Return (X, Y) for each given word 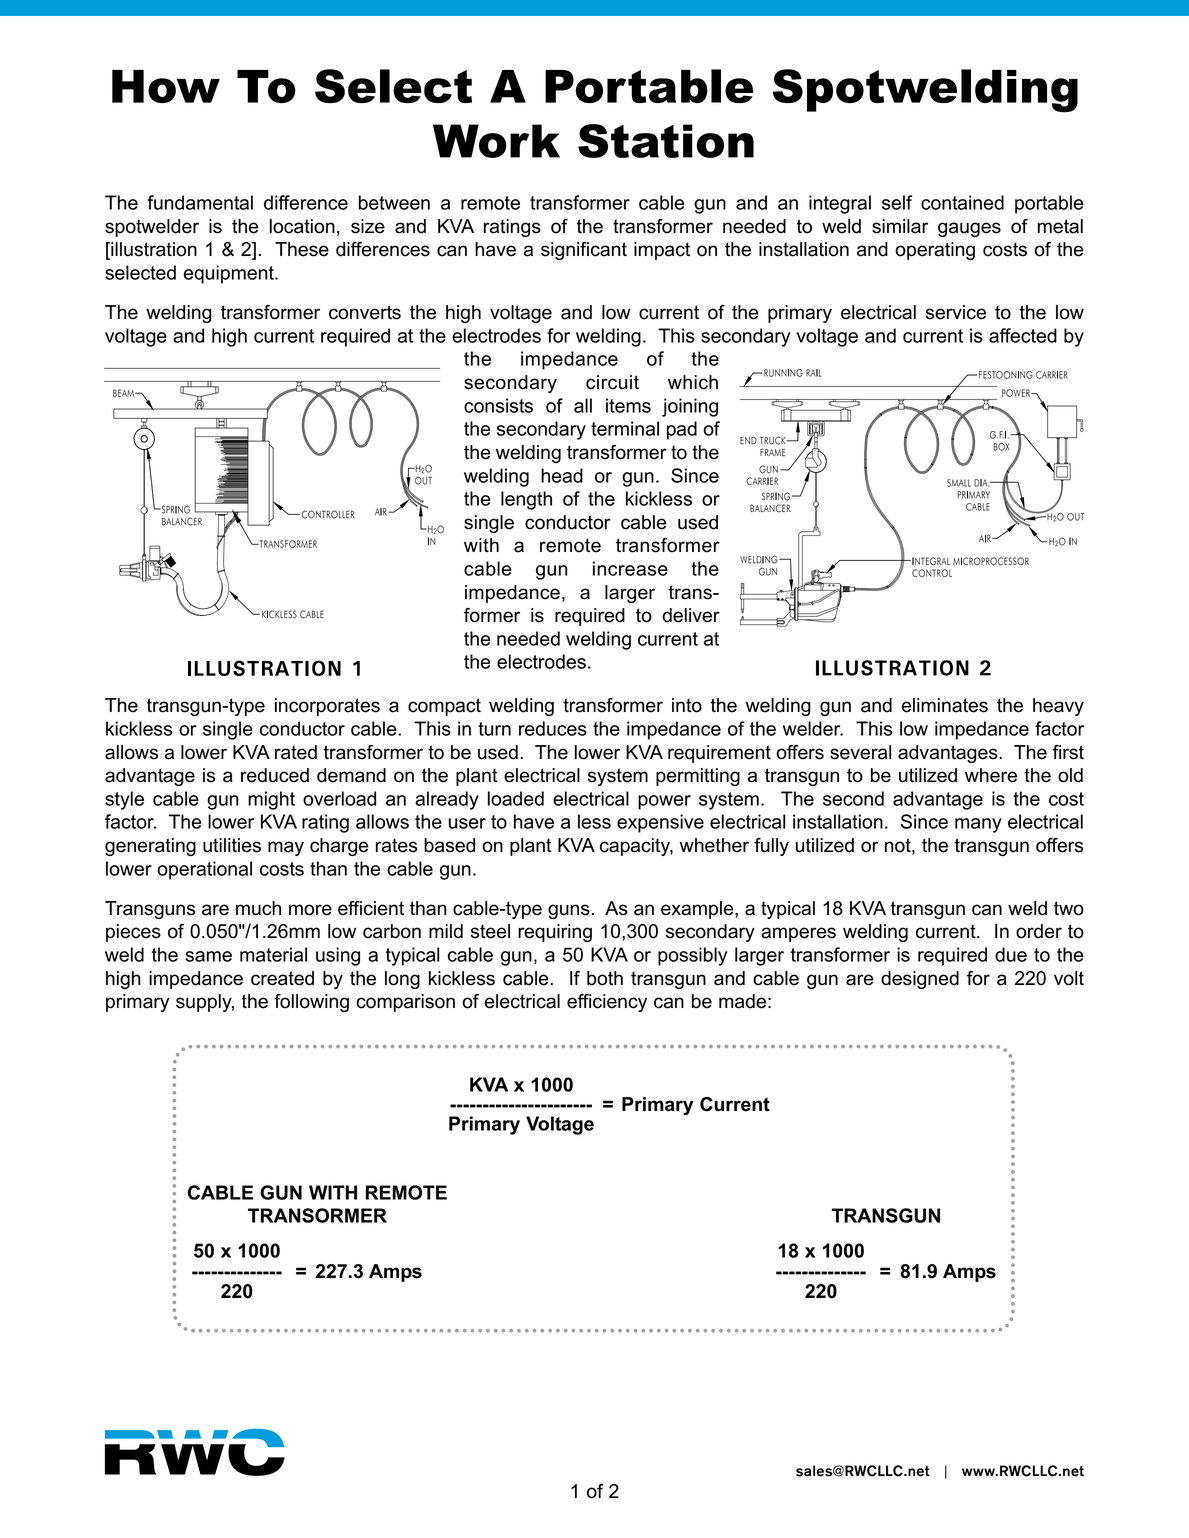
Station (666, 141)
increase (630, 568)
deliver (691, 615)
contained (962, 202)
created (282, 978)
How (166, 86)
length (526, 500)
